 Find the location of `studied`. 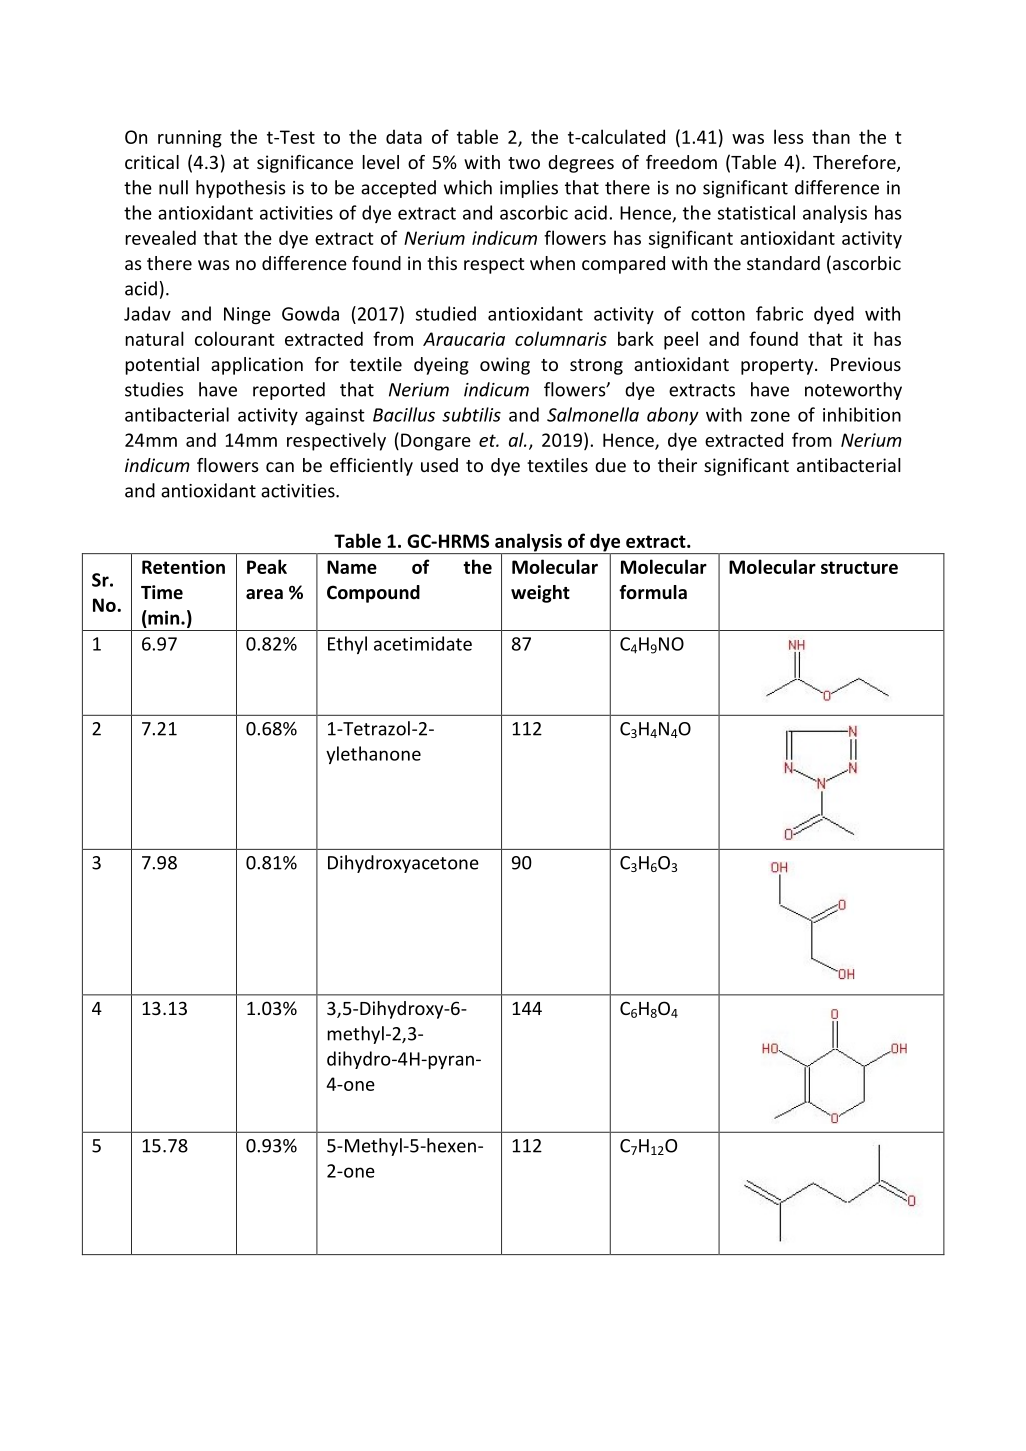

studied is located at coordinates (446, 313).
